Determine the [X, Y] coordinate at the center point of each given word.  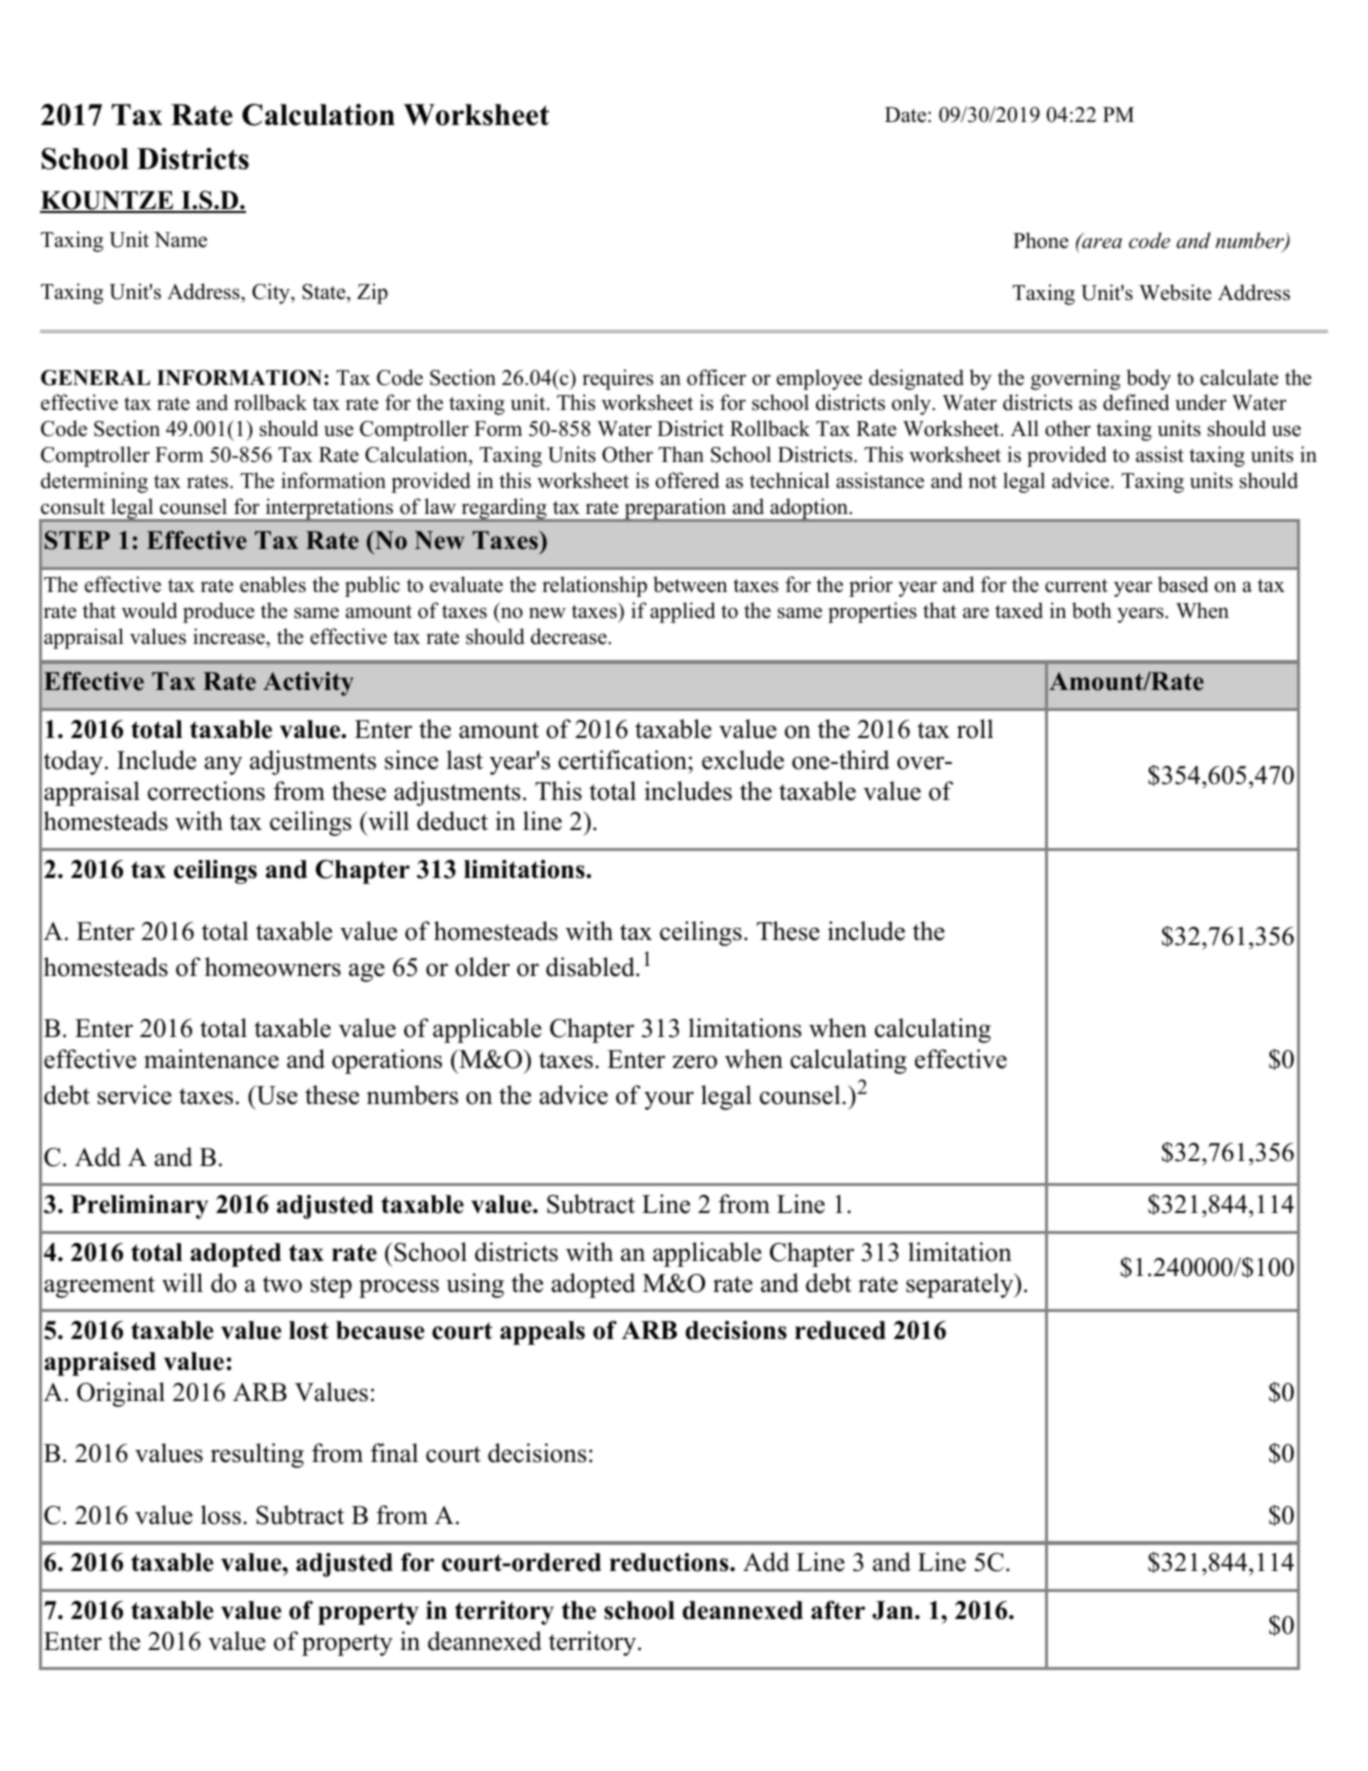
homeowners [273, 967]
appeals [542, 1333]
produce [219, 612]
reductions [670, 1562]
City [272, 293]
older [482, 967]
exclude [743, 760]
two [282, 1284]
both [1092, 610]
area [1101, 242]
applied [682, 612]
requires [617, 379]
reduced [840, 1330]
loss [221, 1515]
